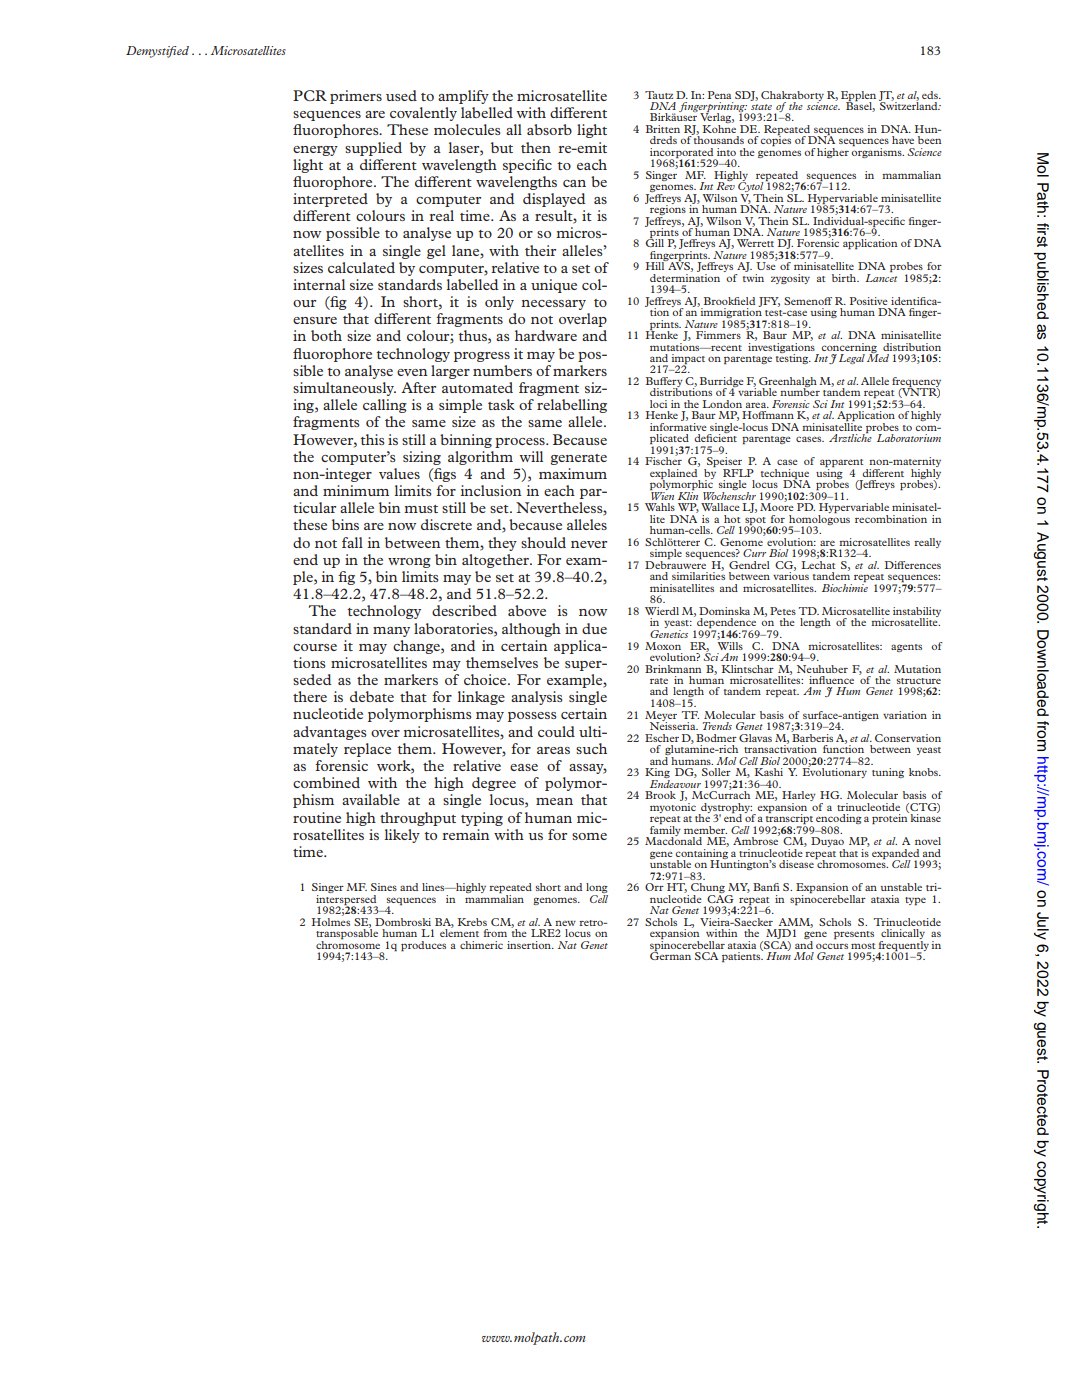 The image size is (1067, 1381). What do you see at coordinates (463, 97) in the screenshot?
I see `amplify` at bounding box center [463, 97].
